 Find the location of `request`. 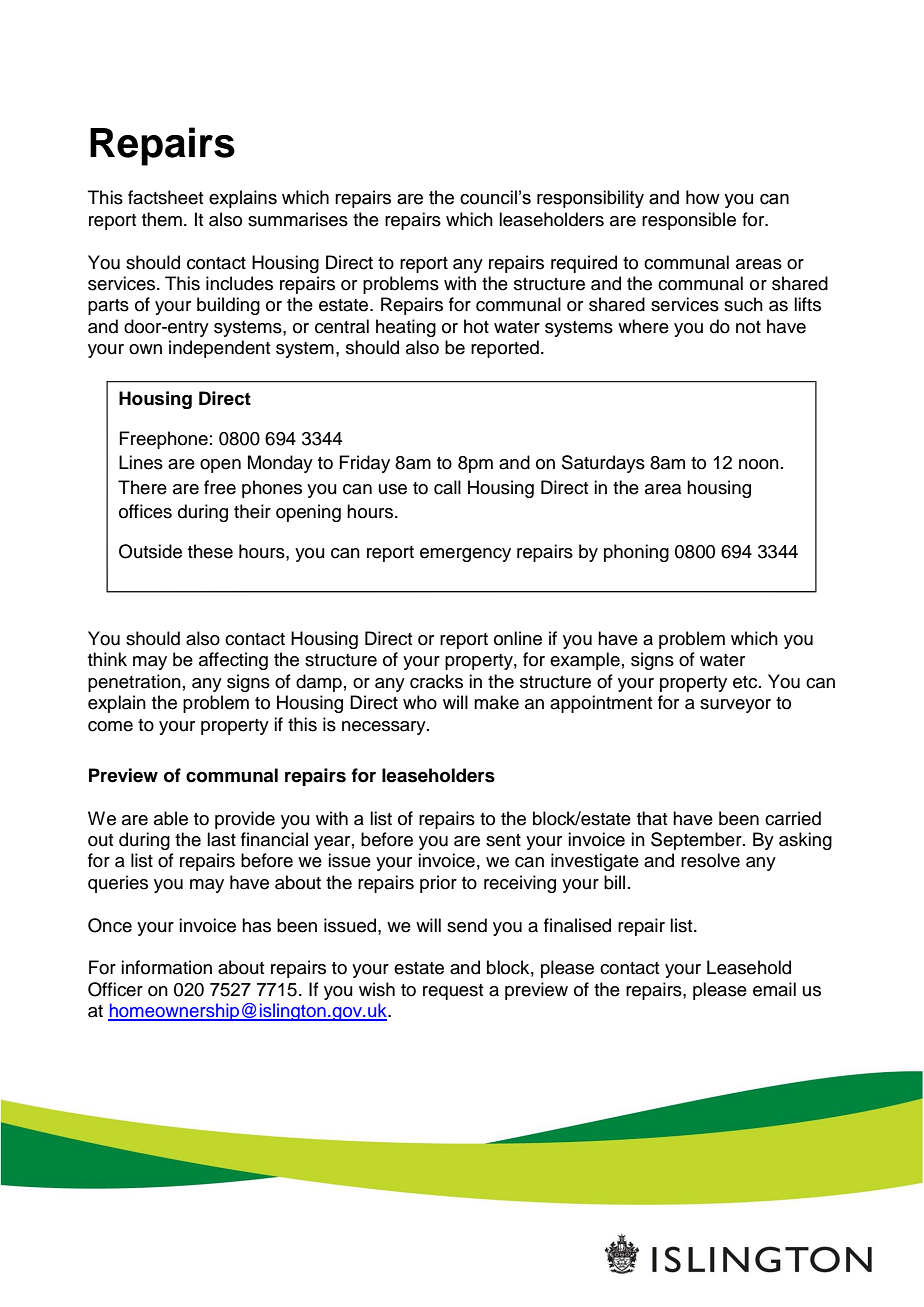

request is located at coordinates (453, 992).
